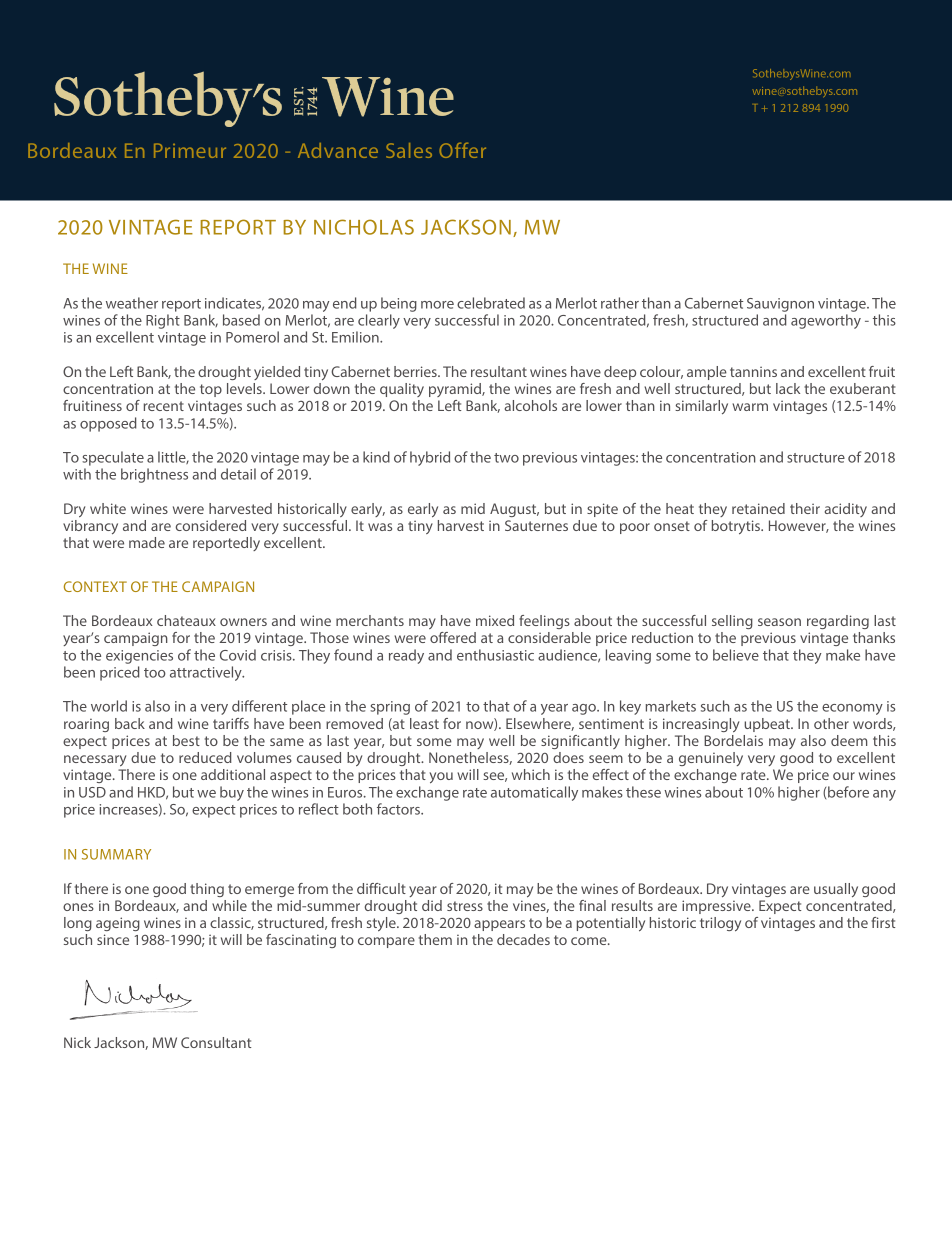 Image resolution: width=952 pixels, height=1233 pixels. I want to click on mixed, so click(495, 620).
